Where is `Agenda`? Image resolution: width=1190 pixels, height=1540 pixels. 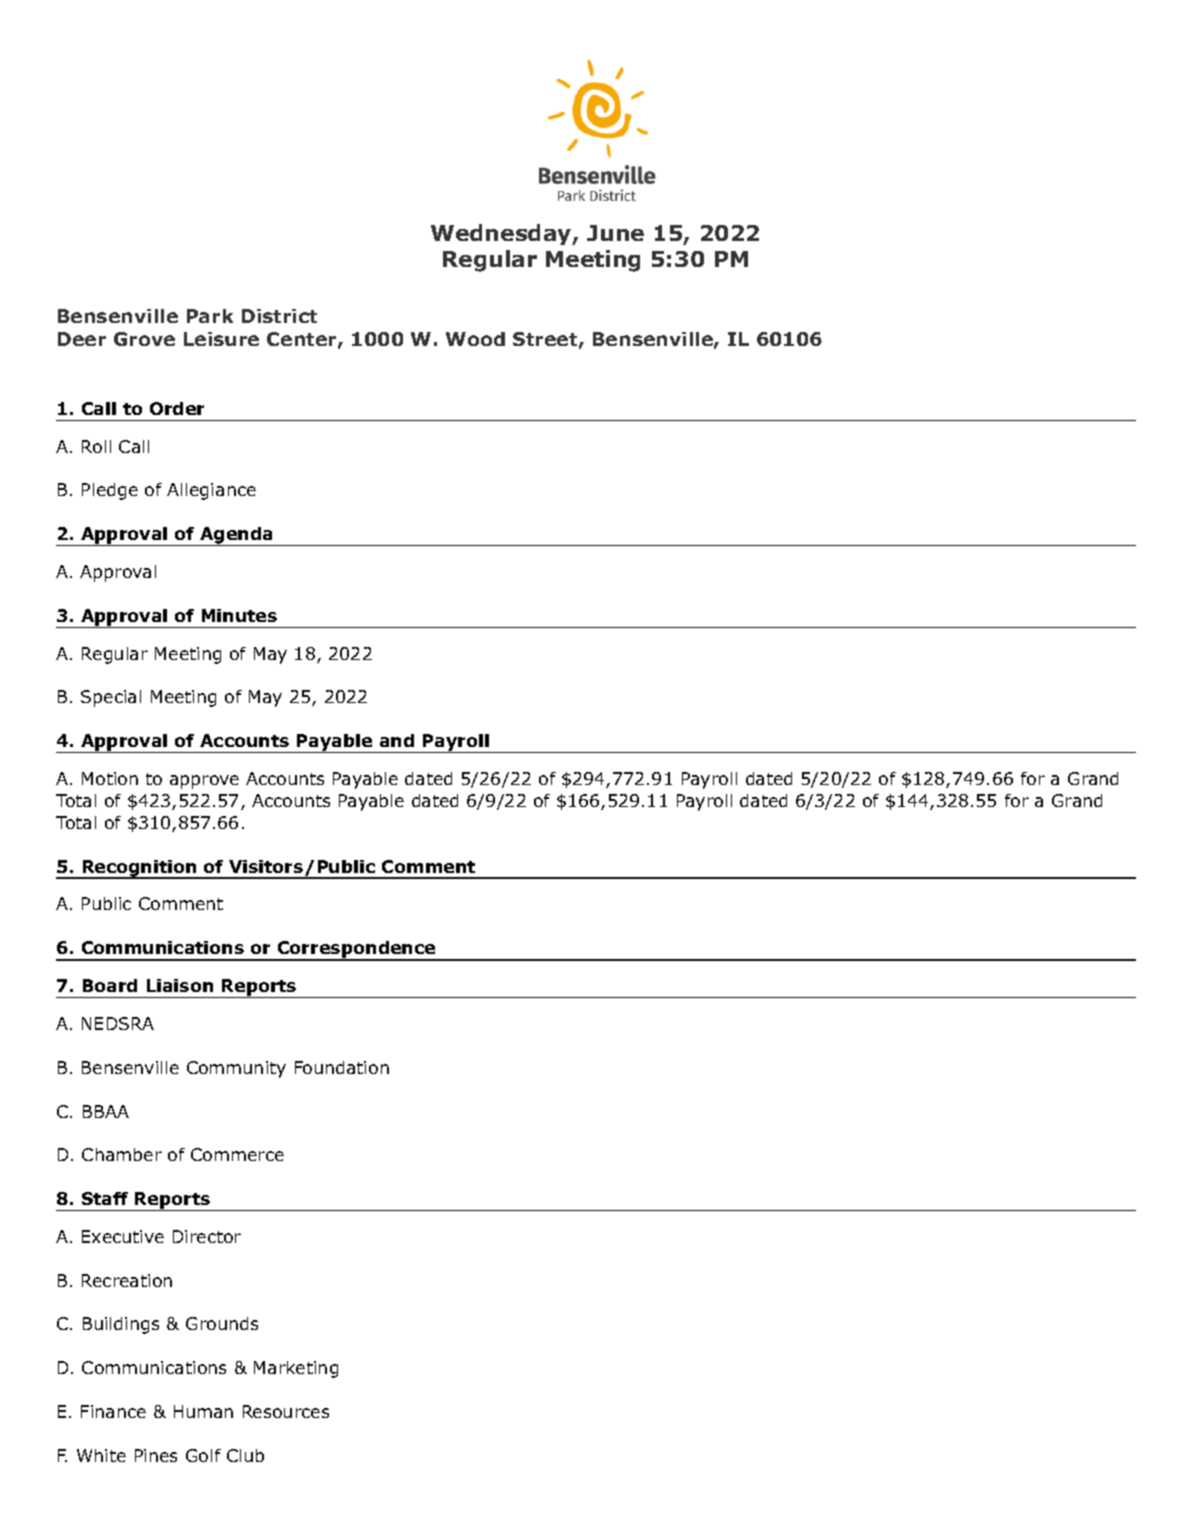
Agenda is located at coordinates (236, 536).
